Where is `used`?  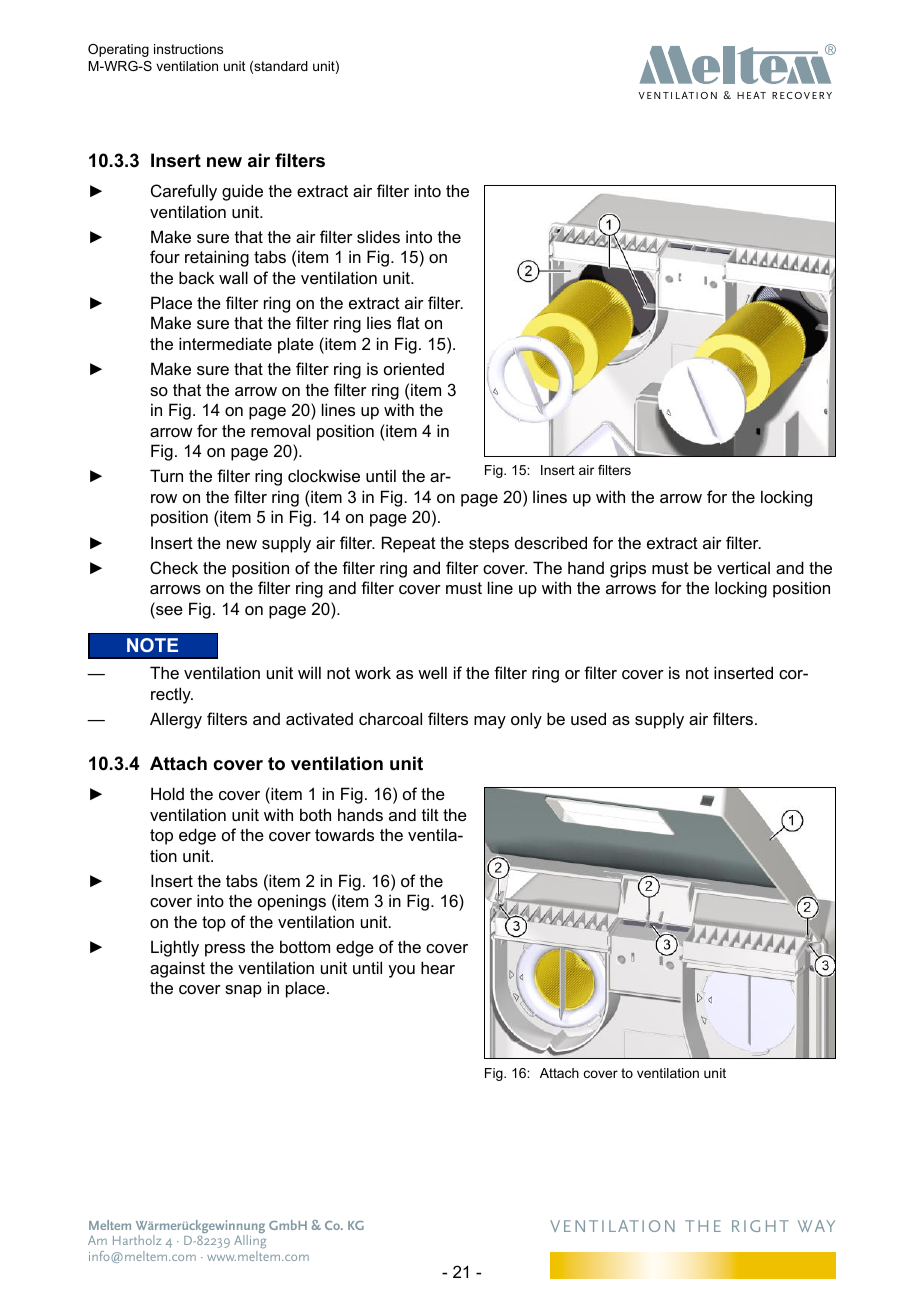
used is located at coordinates (588, 718).
